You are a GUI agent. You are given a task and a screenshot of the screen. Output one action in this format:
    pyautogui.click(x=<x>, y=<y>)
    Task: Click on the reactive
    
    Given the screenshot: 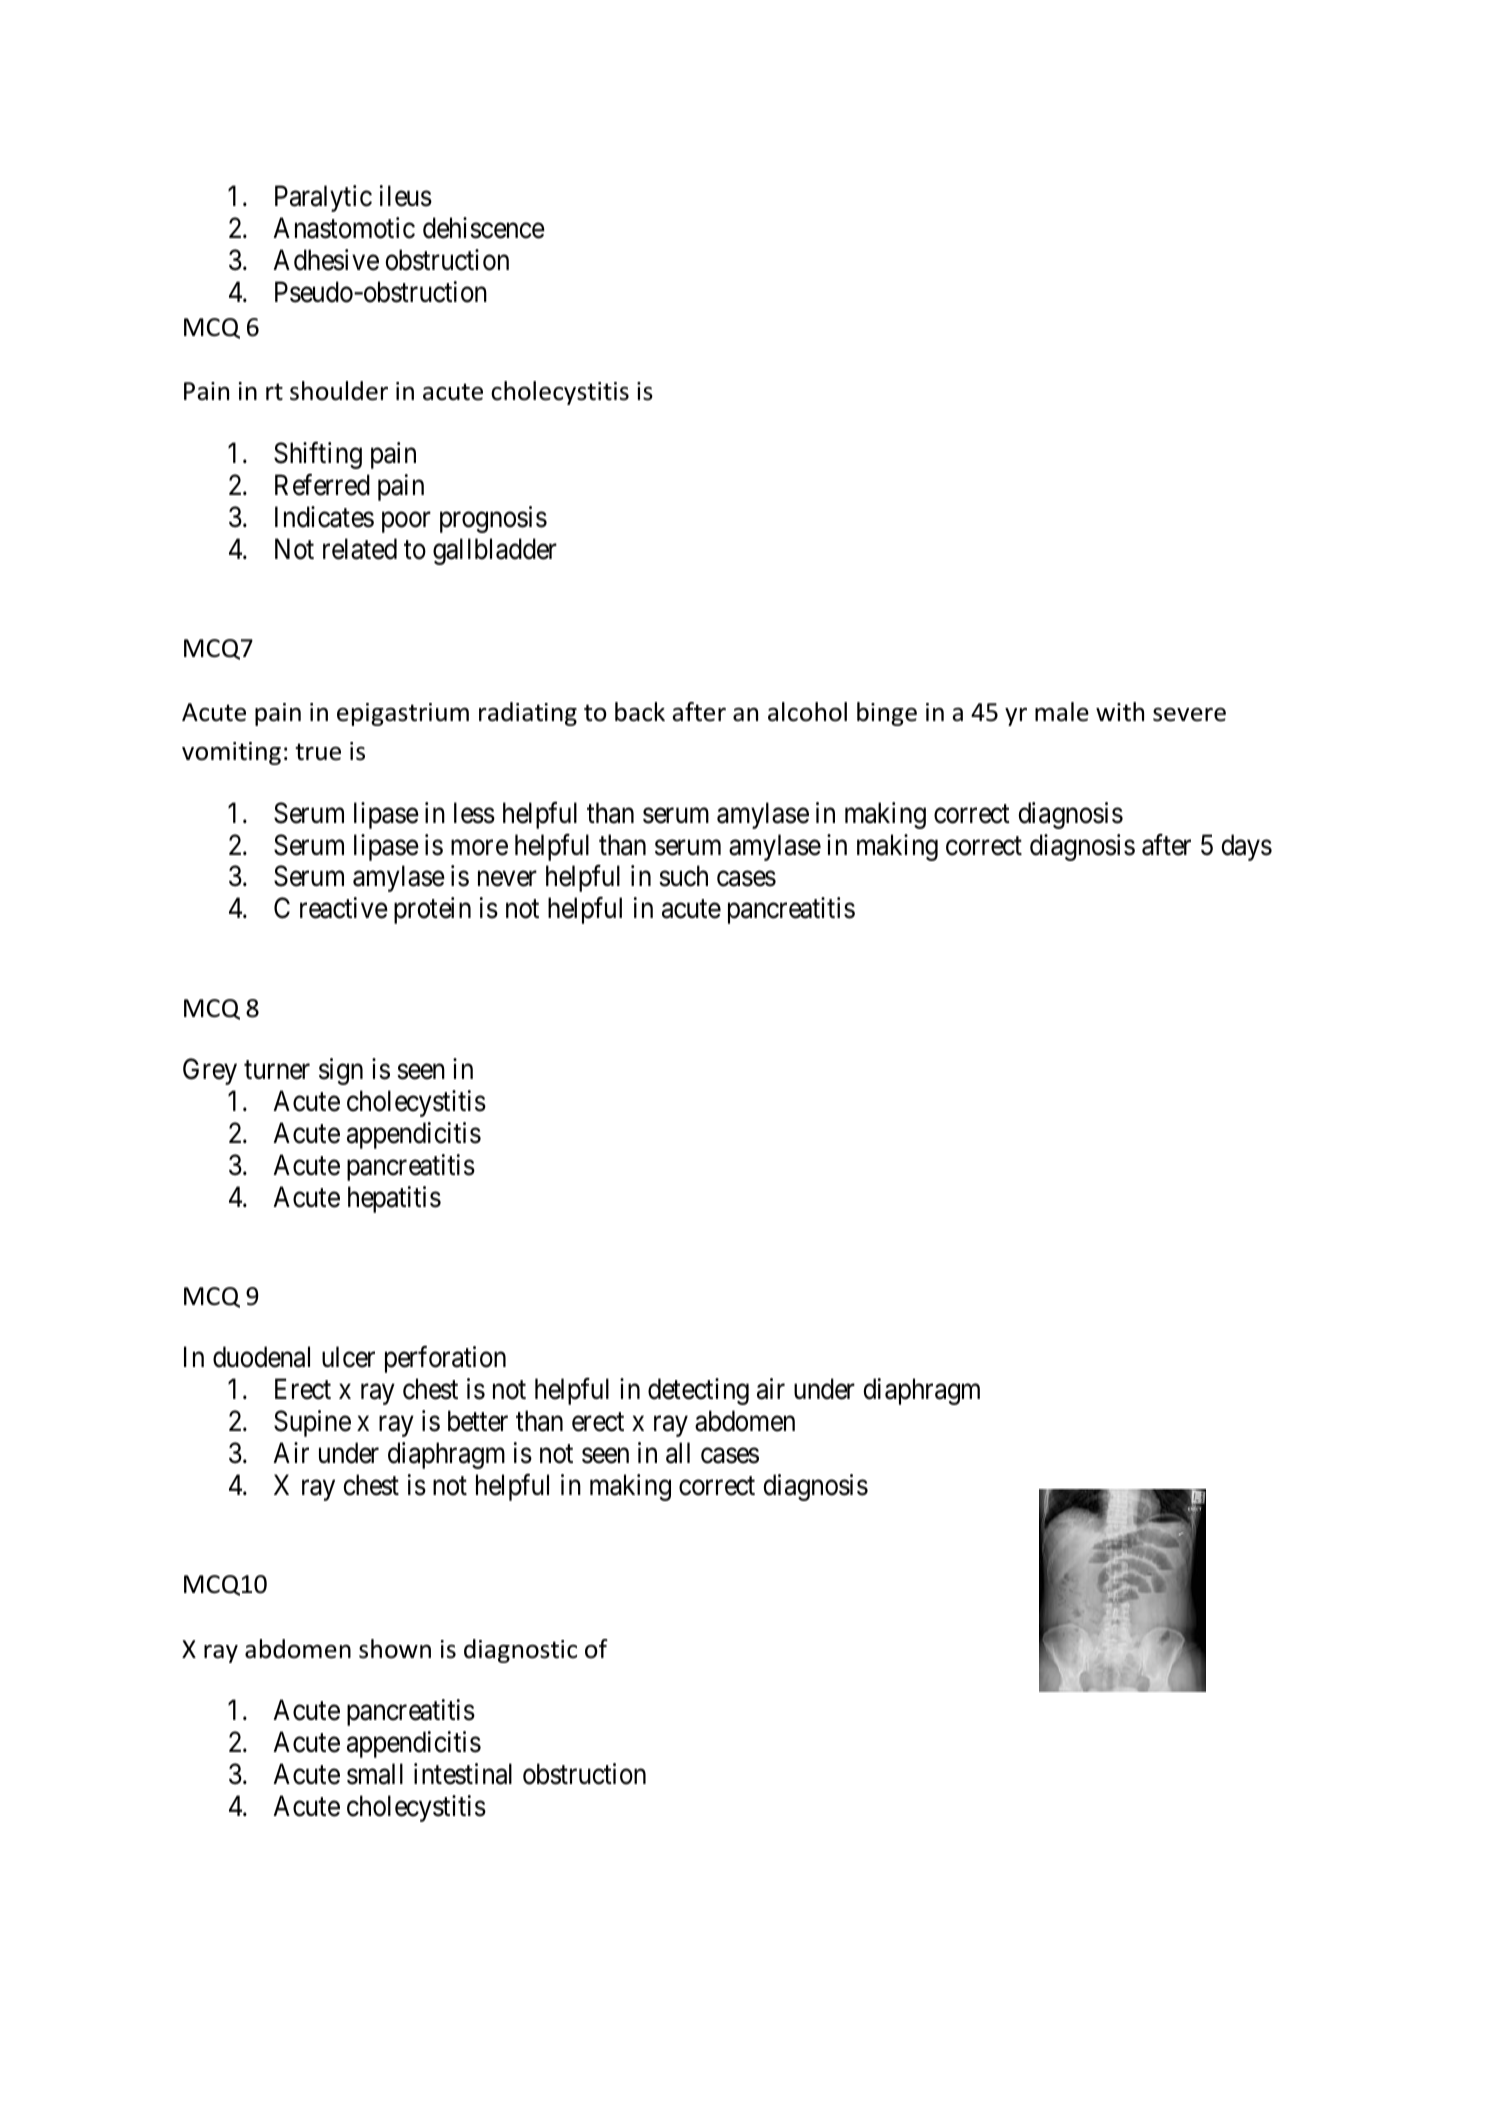 What is the action you would take?
    pyautogui.click(x=344, y=908)
